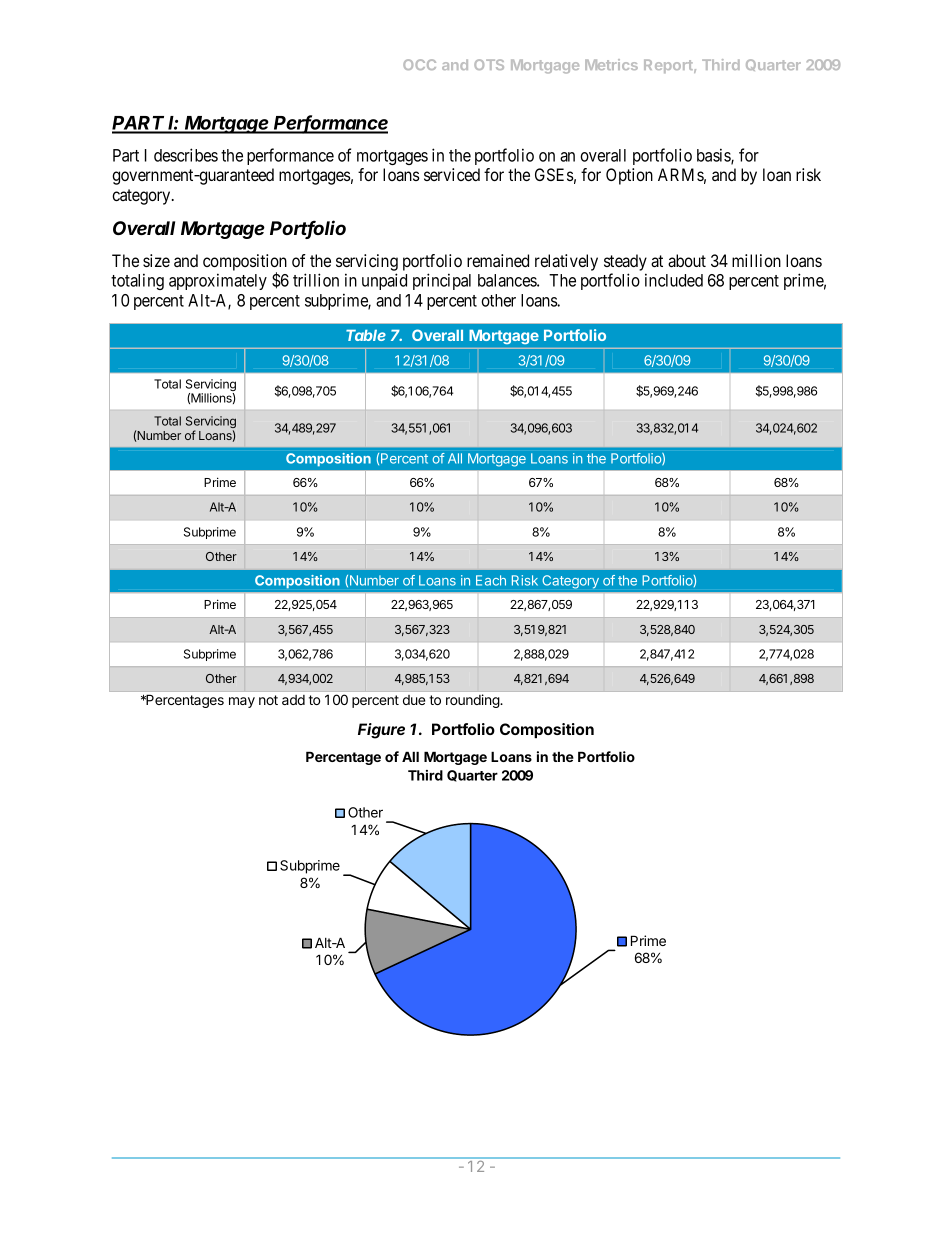 Image resolution: width=952 pixels, height=1233 pixels. I want to click on OCC, so click(419, 64).
